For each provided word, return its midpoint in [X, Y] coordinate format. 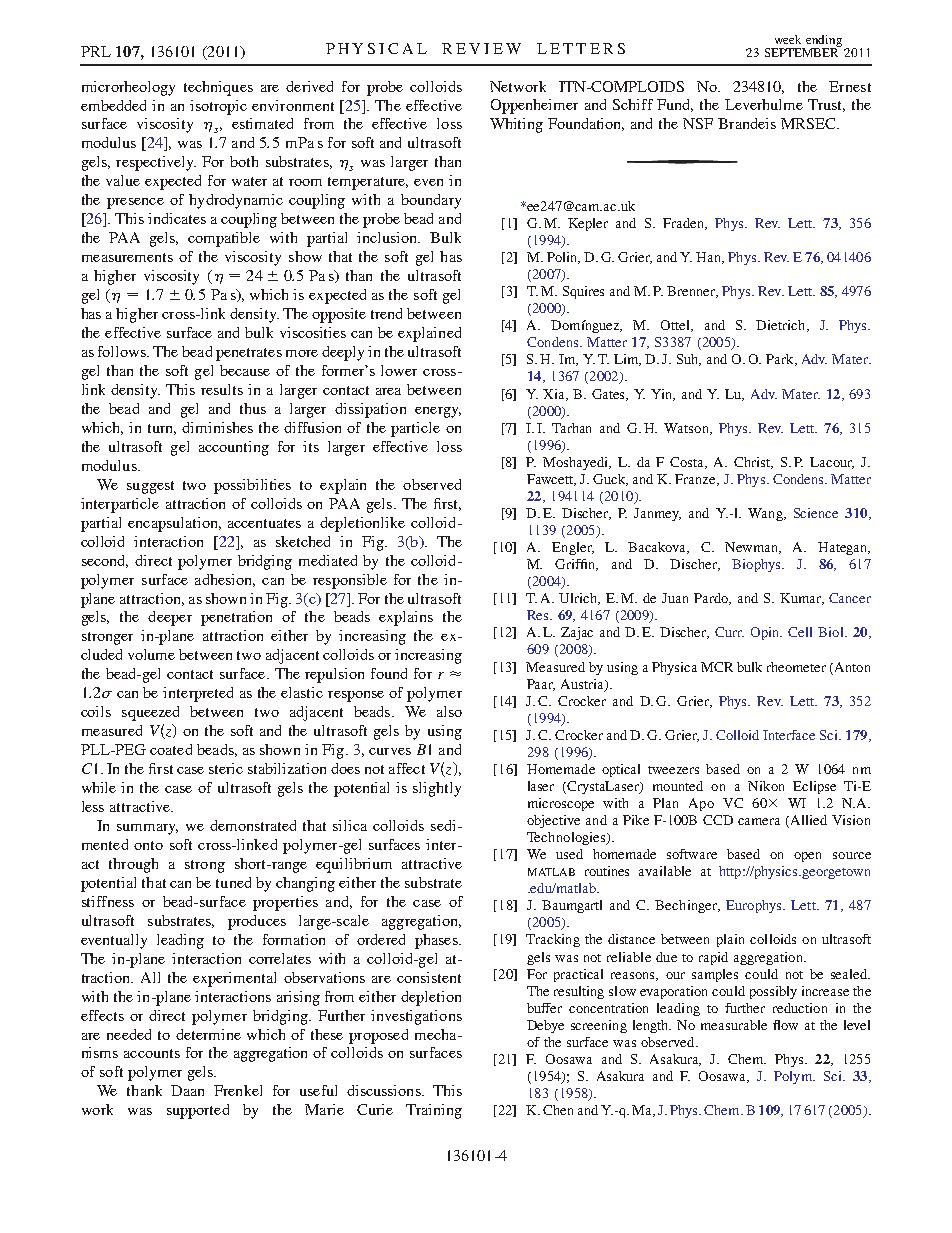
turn [162, 429]
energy [438, 412]
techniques [218, 88]
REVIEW [481, 48]
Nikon [766, 786]
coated [171, 749]
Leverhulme [764, 104]
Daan [187, 1090]
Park [781, 360]
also [449, 711]
